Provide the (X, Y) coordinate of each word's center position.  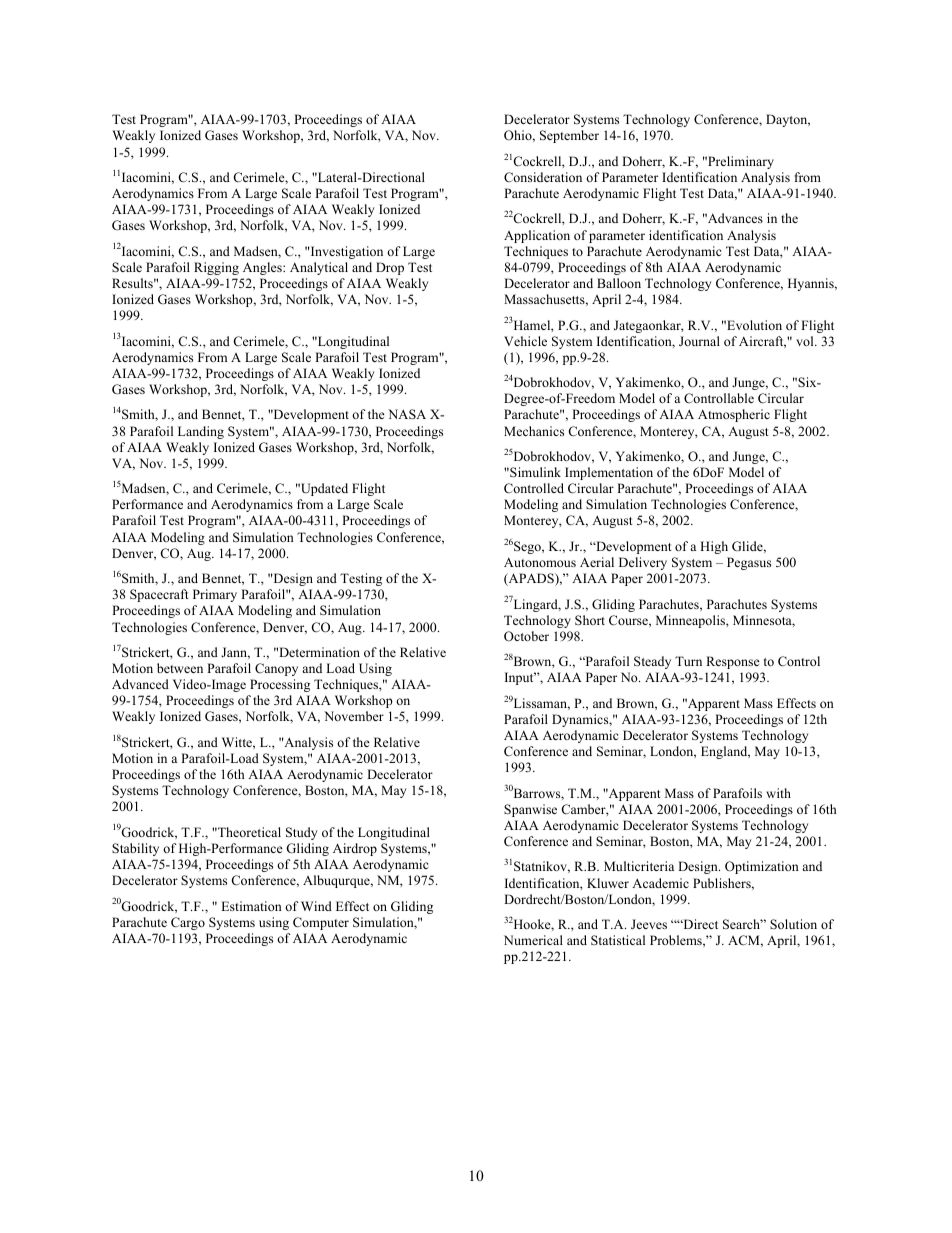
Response (733, 662)
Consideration (543, 177)
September (569, 136)
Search (743, 924)
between (180, 668)
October (526, 636)
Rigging (216, 268)
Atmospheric (734, 415)
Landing (201, 432)
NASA (407, 414)
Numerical (533, 940)
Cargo (188, 923)
